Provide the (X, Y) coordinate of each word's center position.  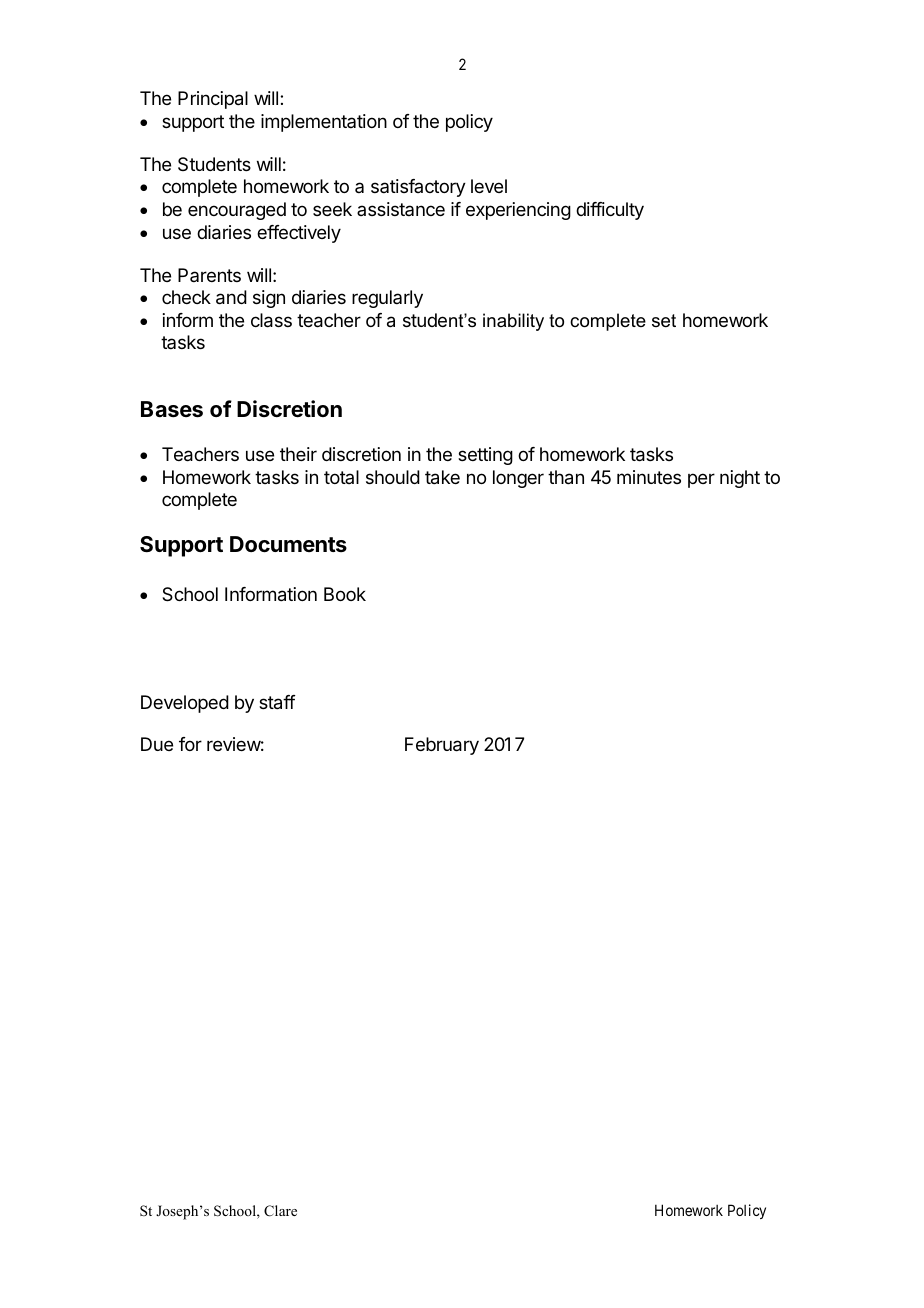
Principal (213, 100)
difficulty (610, 211)
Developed (185, 704)
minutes (649, 477)
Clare (280, 1211)
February (442, 746)
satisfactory (418, 188)
